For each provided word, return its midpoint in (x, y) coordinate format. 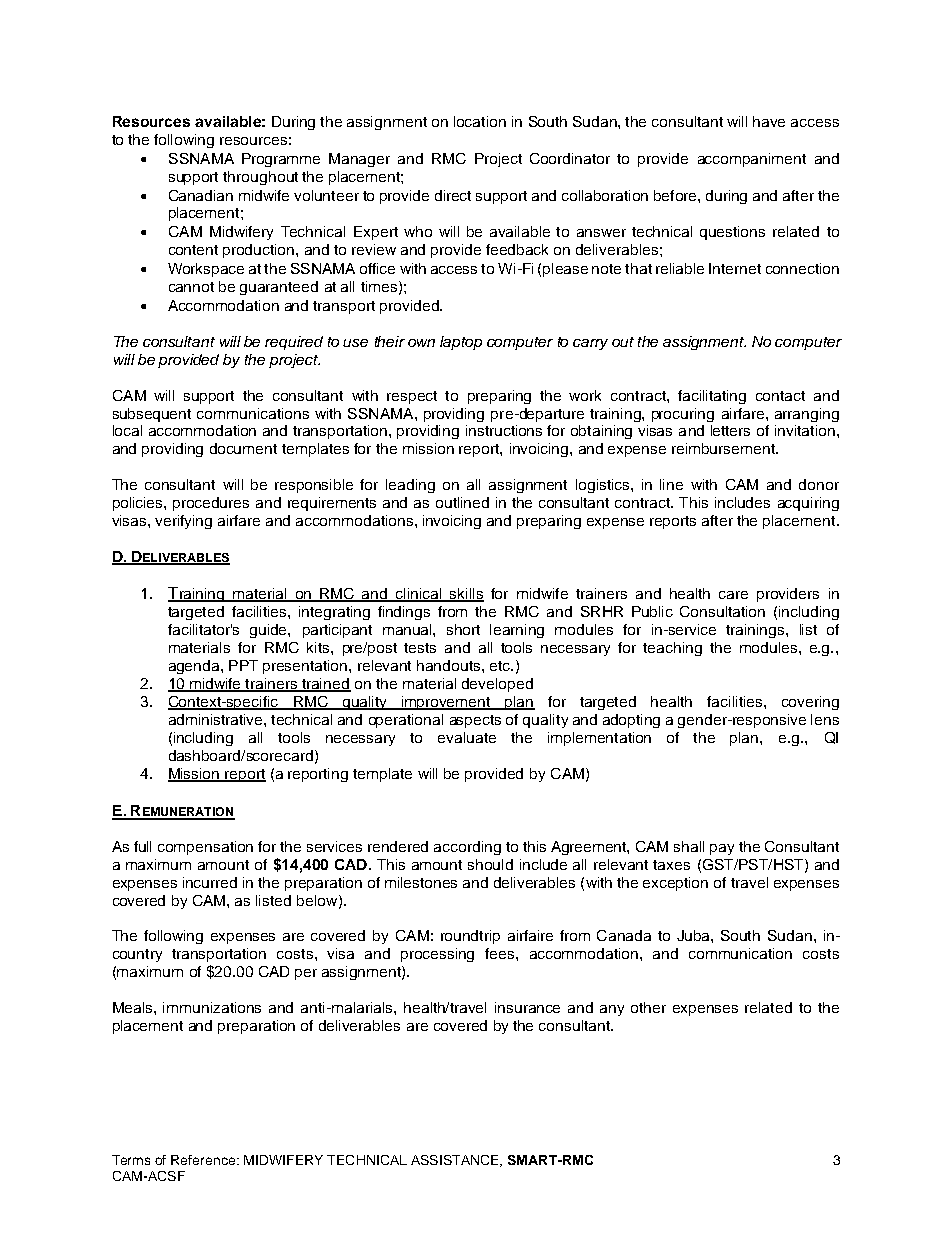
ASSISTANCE (456, 1161)
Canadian (201, 195)
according (467, 848)
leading (410, 486)
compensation (205, 848)
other (648, 1007)
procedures (211, 504)
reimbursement (724, 448)
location (480, 121)
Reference (204, 1160)
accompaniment (752, 160)
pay (722, 849)
